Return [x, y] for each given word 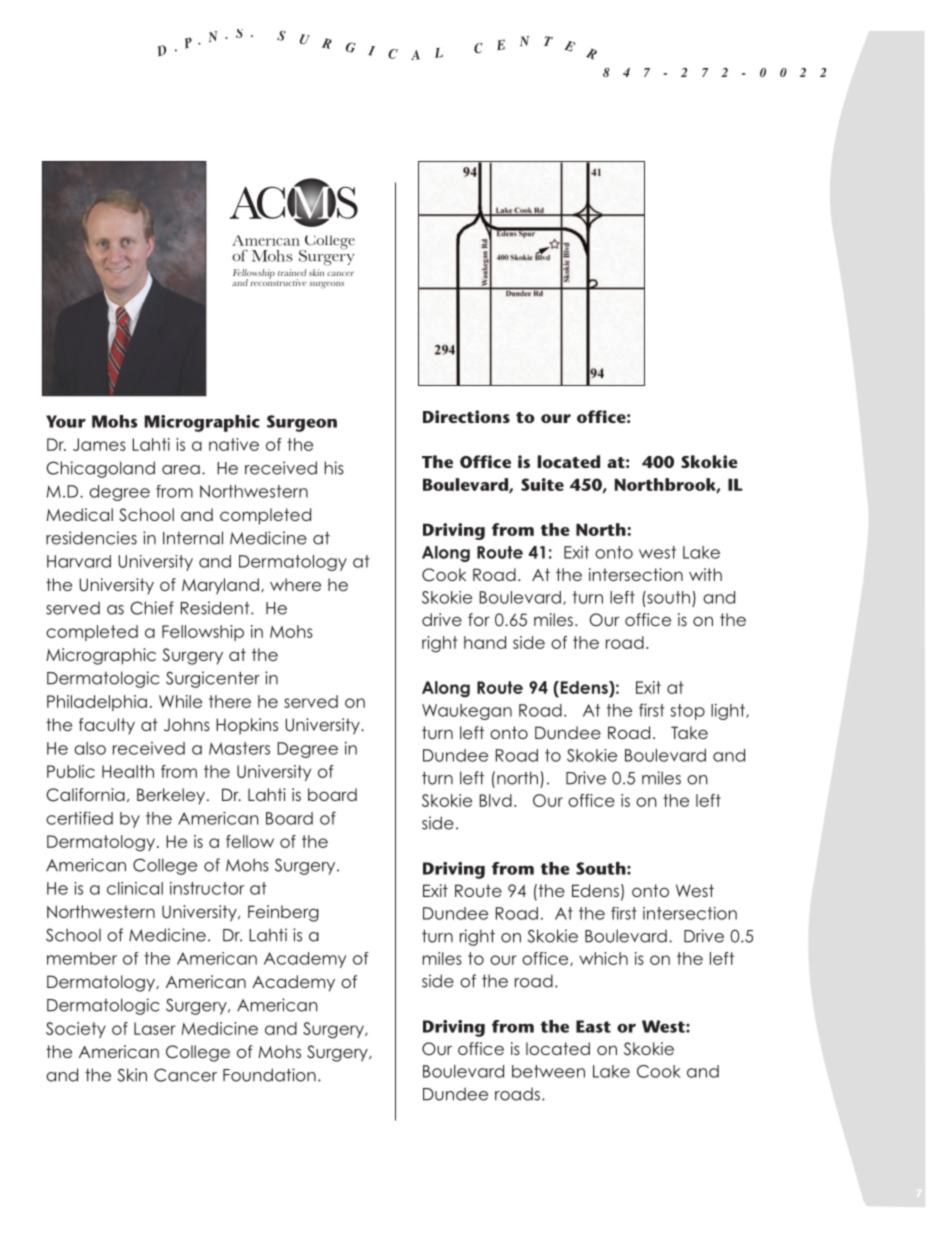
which [603, 958]
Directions [466, 416]
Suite [542, 484]
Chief [152, 608]
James [99, 444]
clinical [135, 888]
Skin [132, 1075]
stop [687, 712]
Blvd [496, 800]
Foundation [269, 1075]
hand [485, 642]
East [593, 1026]
